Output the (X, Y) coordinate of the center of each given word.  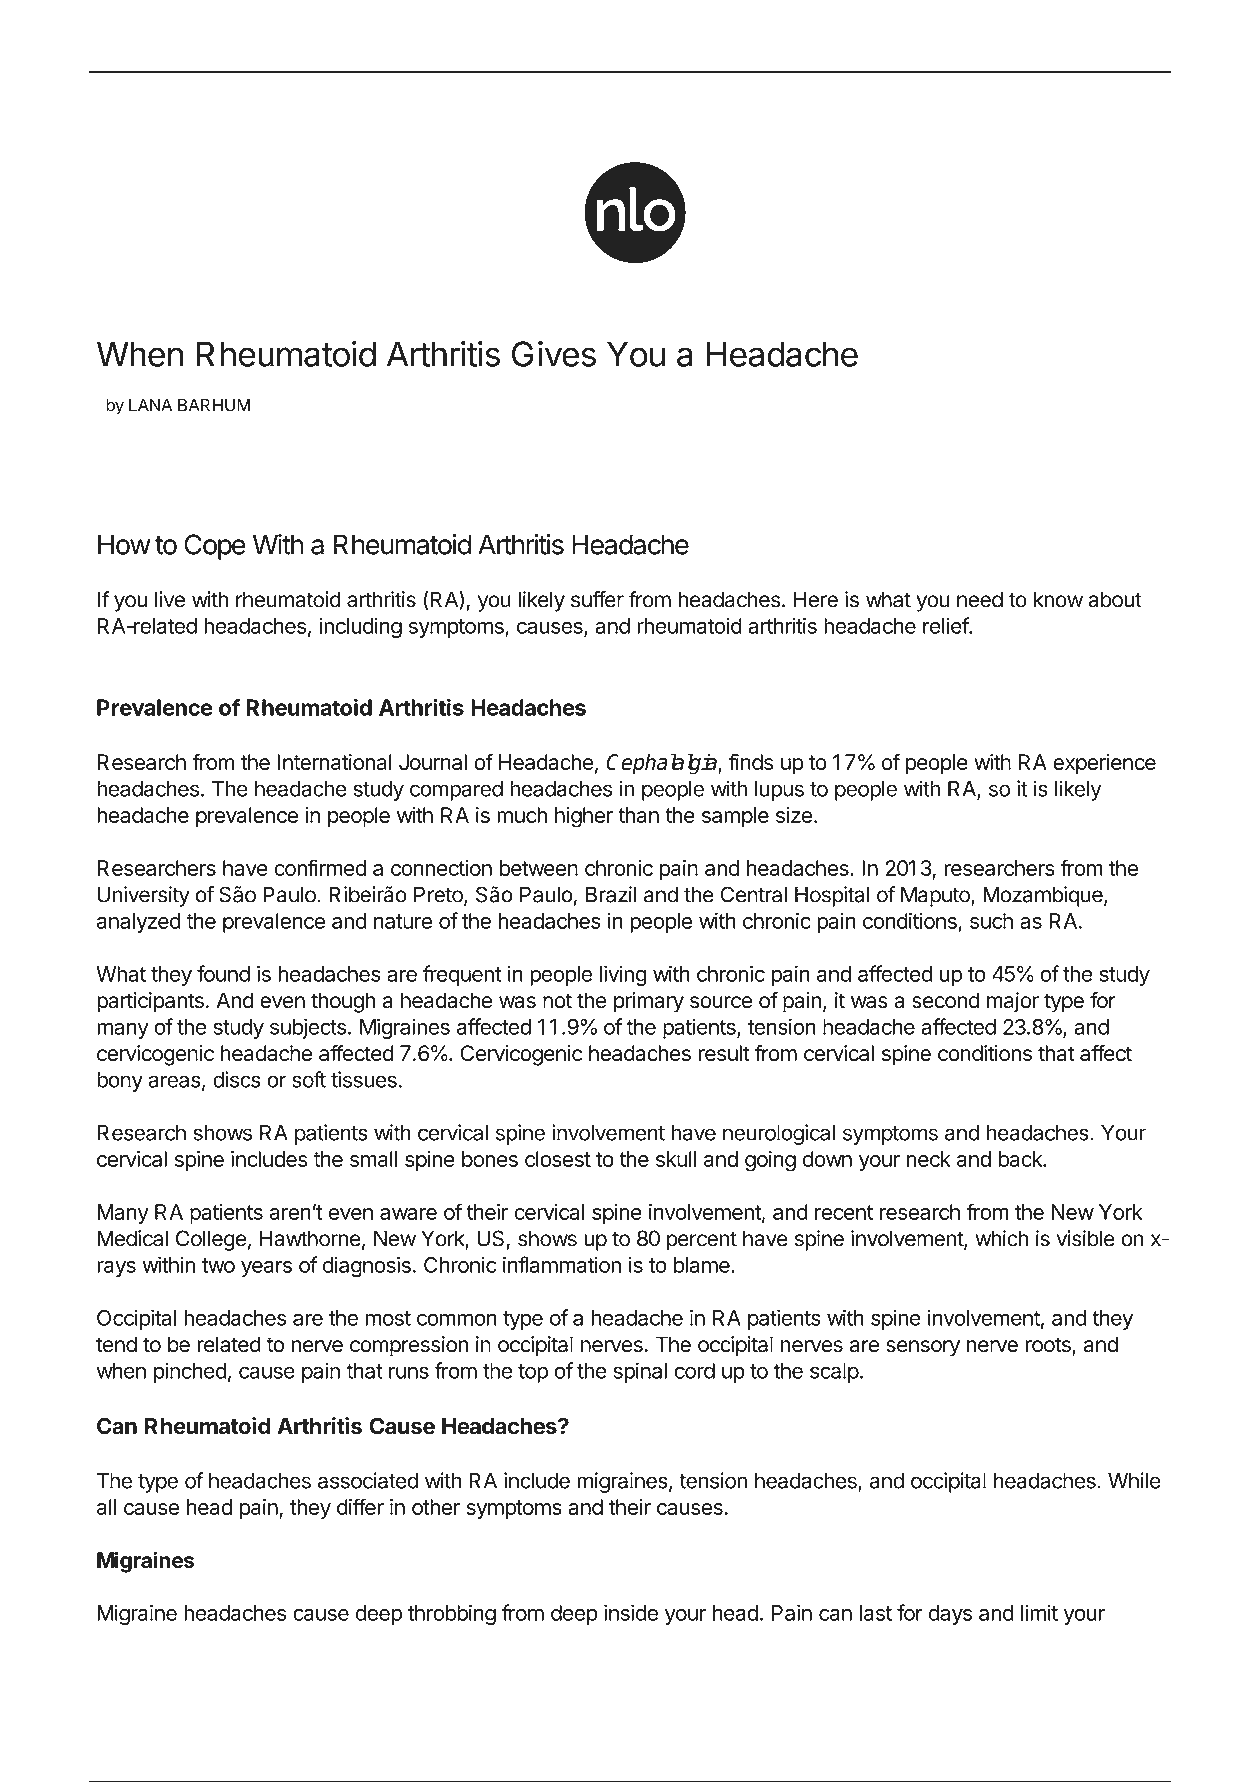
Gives (554, 354)
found (223, 973)
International (335, 762)
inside (631, 1612)
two (218, 1265)
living (623, 975)
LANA (150, 405)
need (980, 599)
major (1013, 1002)
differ (360, 1506)
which (1001, 1238)
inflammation (562, 1264)
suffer (597, 599)
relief (946, 625)
